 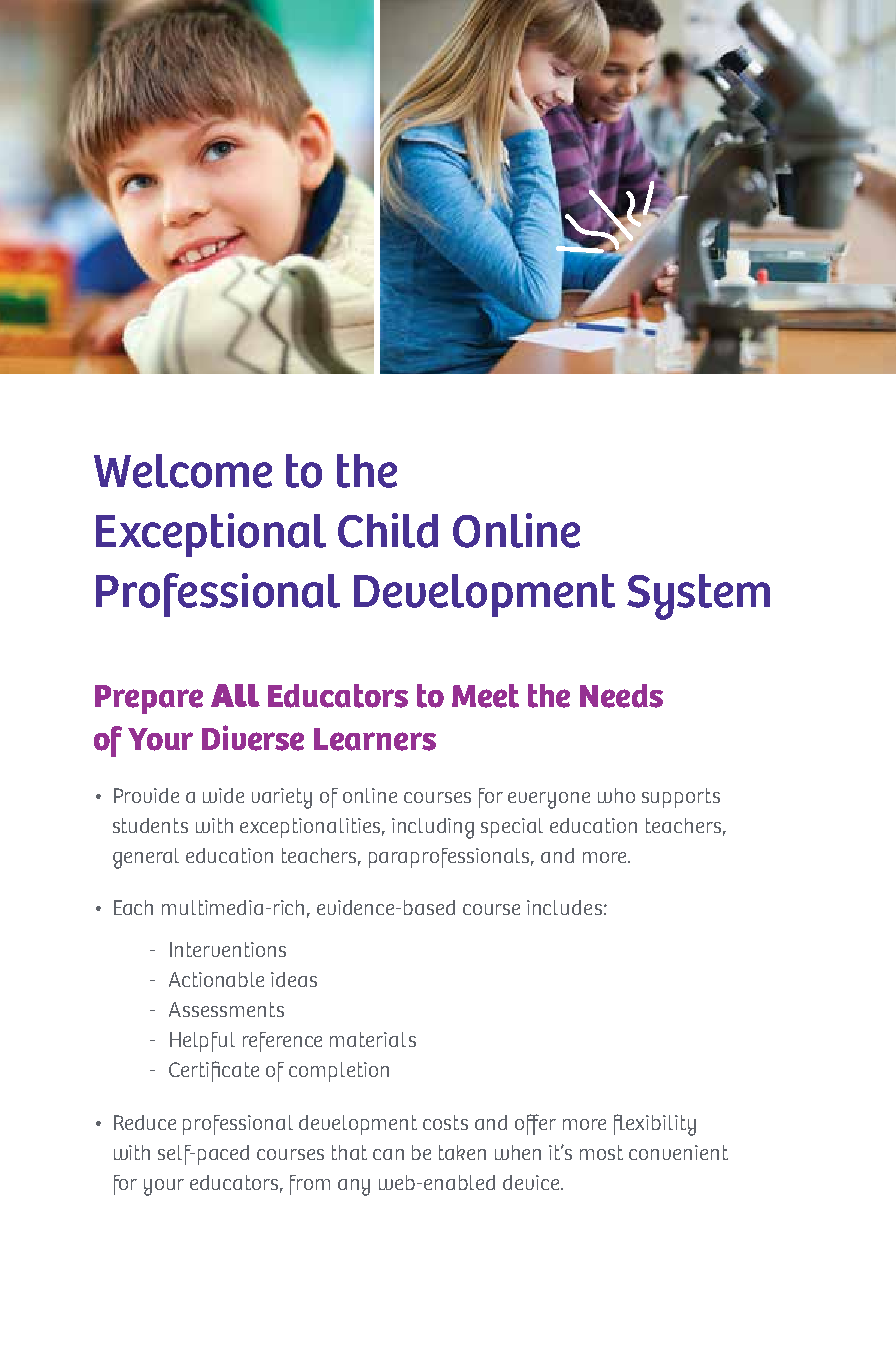 What do you see at coordinates (310, 1185) in the image?
I see `from` at bounding box center [310, 1185].
